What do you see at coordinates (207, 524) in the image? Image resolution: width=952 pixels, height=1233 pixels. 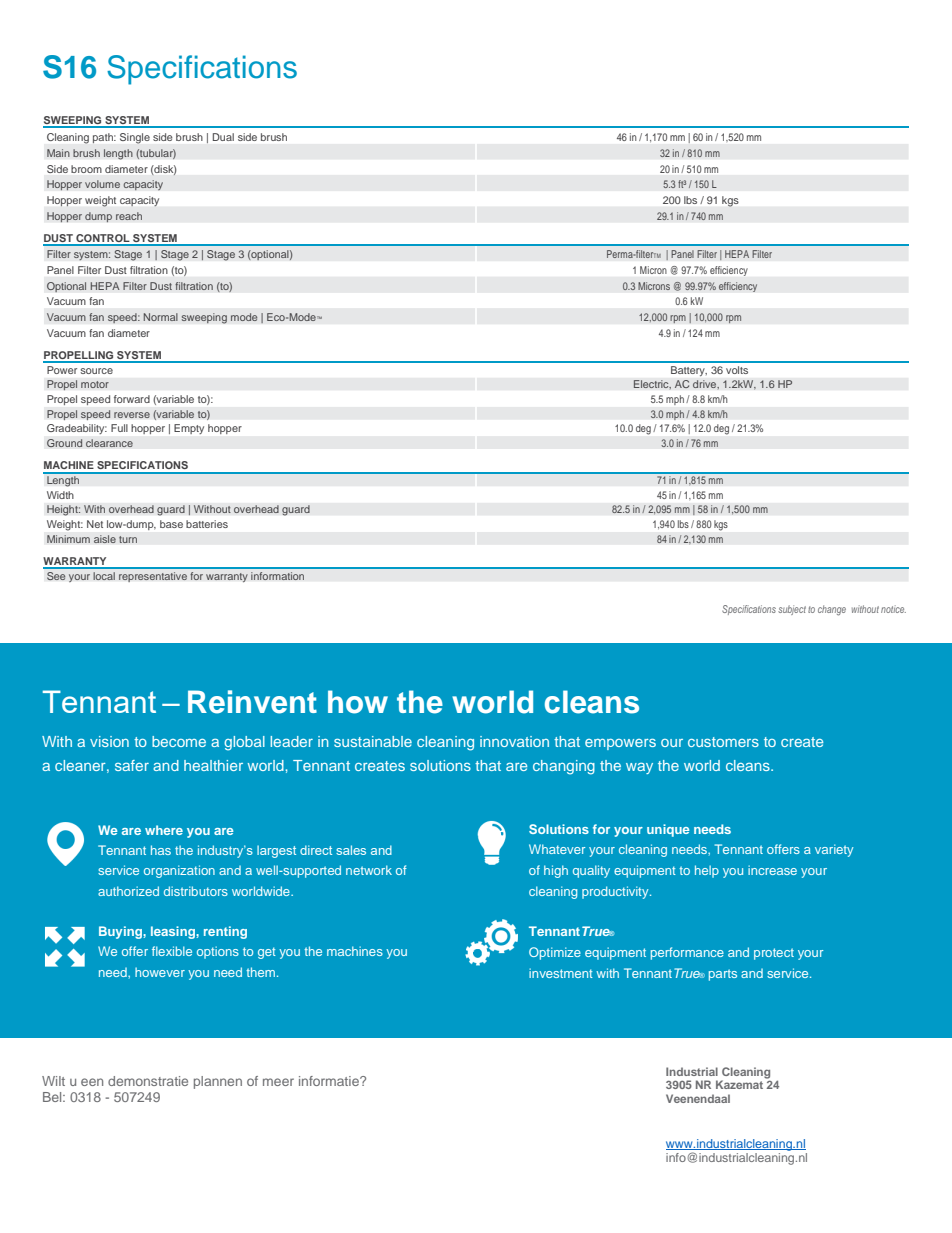 I see `batteries` at bounding box center [207, 524].
